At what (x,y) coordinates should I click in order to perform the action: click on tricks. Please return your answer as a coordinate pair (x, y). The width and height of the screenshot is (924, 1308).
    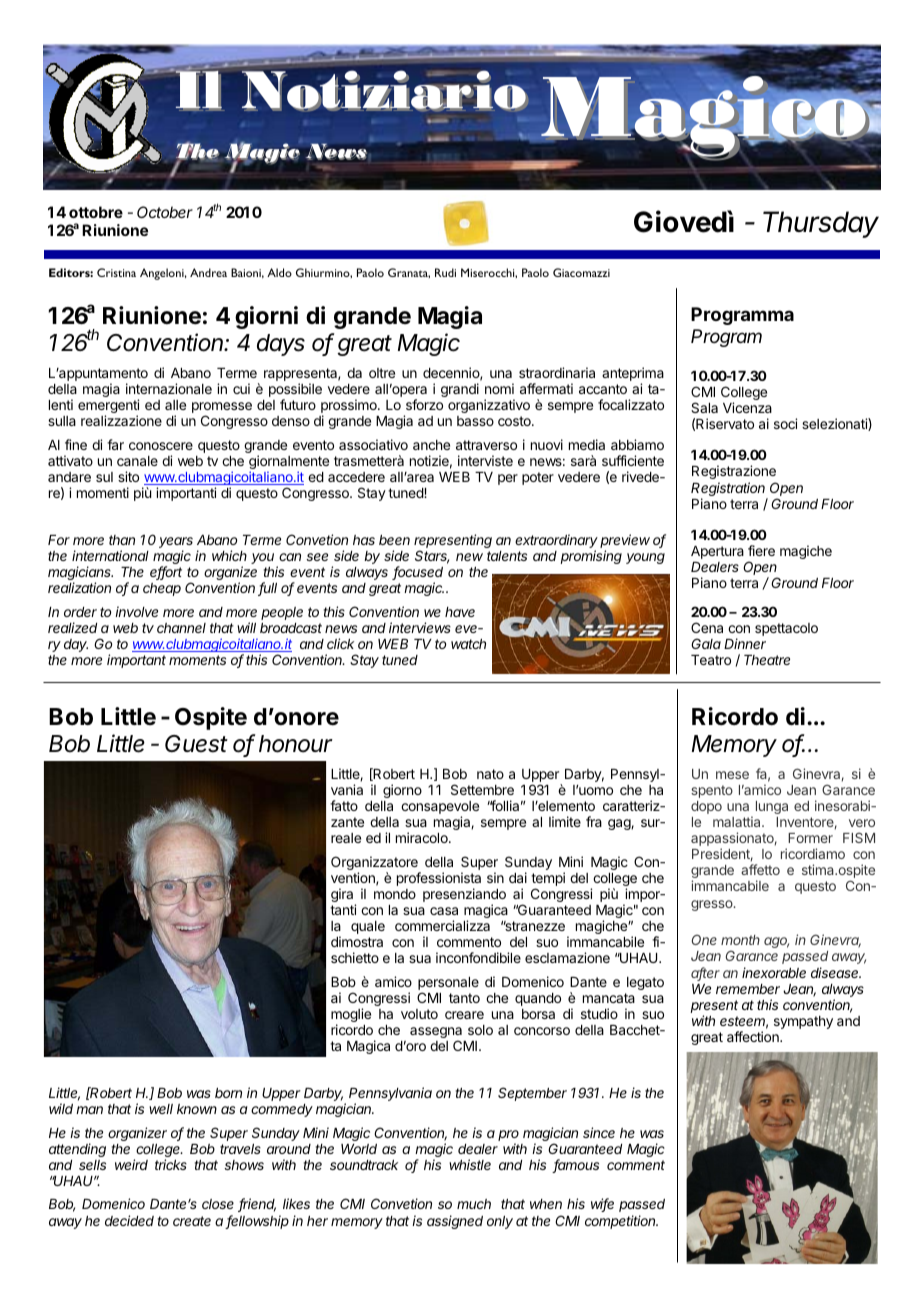
    Looking at the image, I should click on (171, 1164).
